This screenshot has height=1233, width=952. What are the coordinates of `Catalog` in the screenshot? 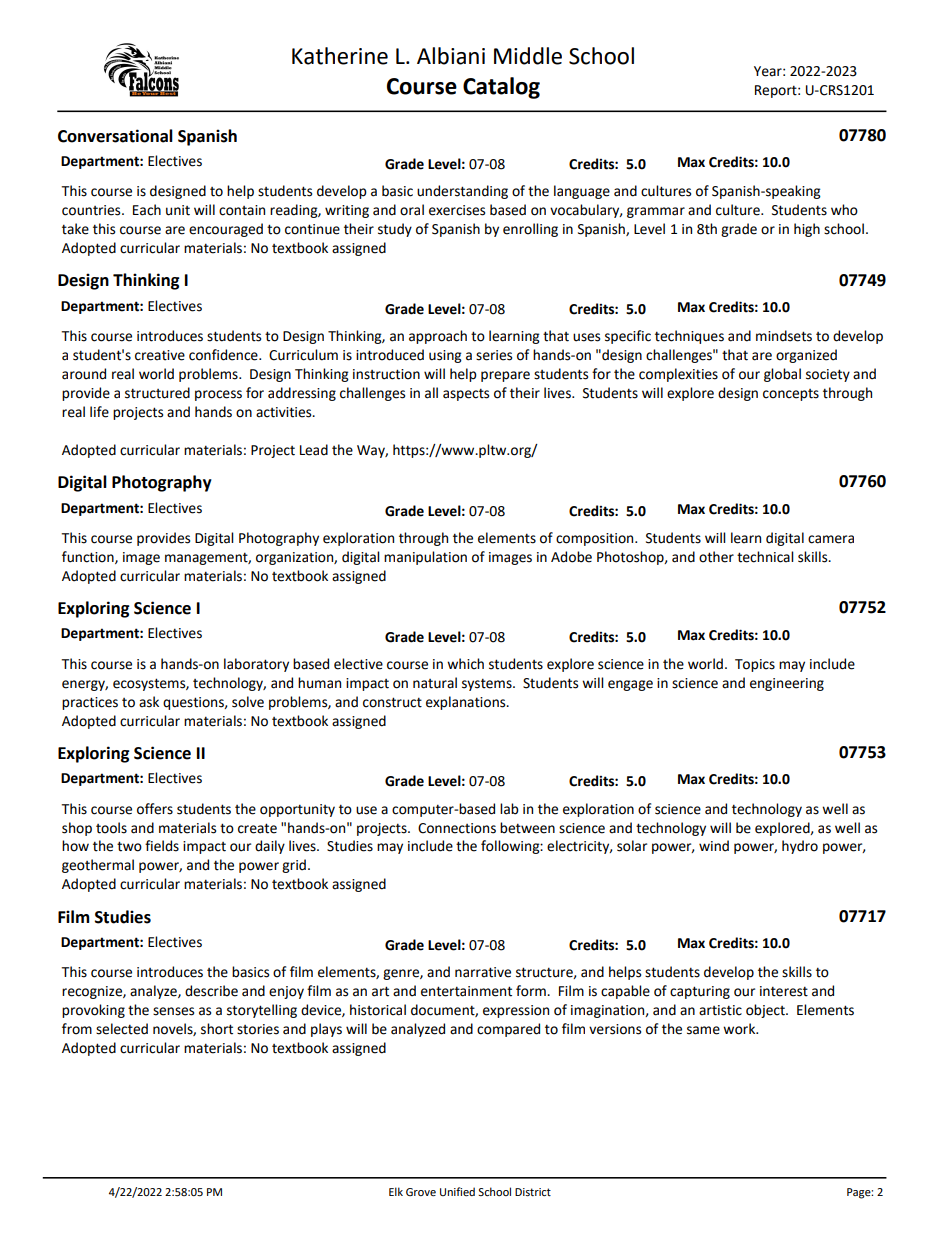 It's located at (501, 88).
